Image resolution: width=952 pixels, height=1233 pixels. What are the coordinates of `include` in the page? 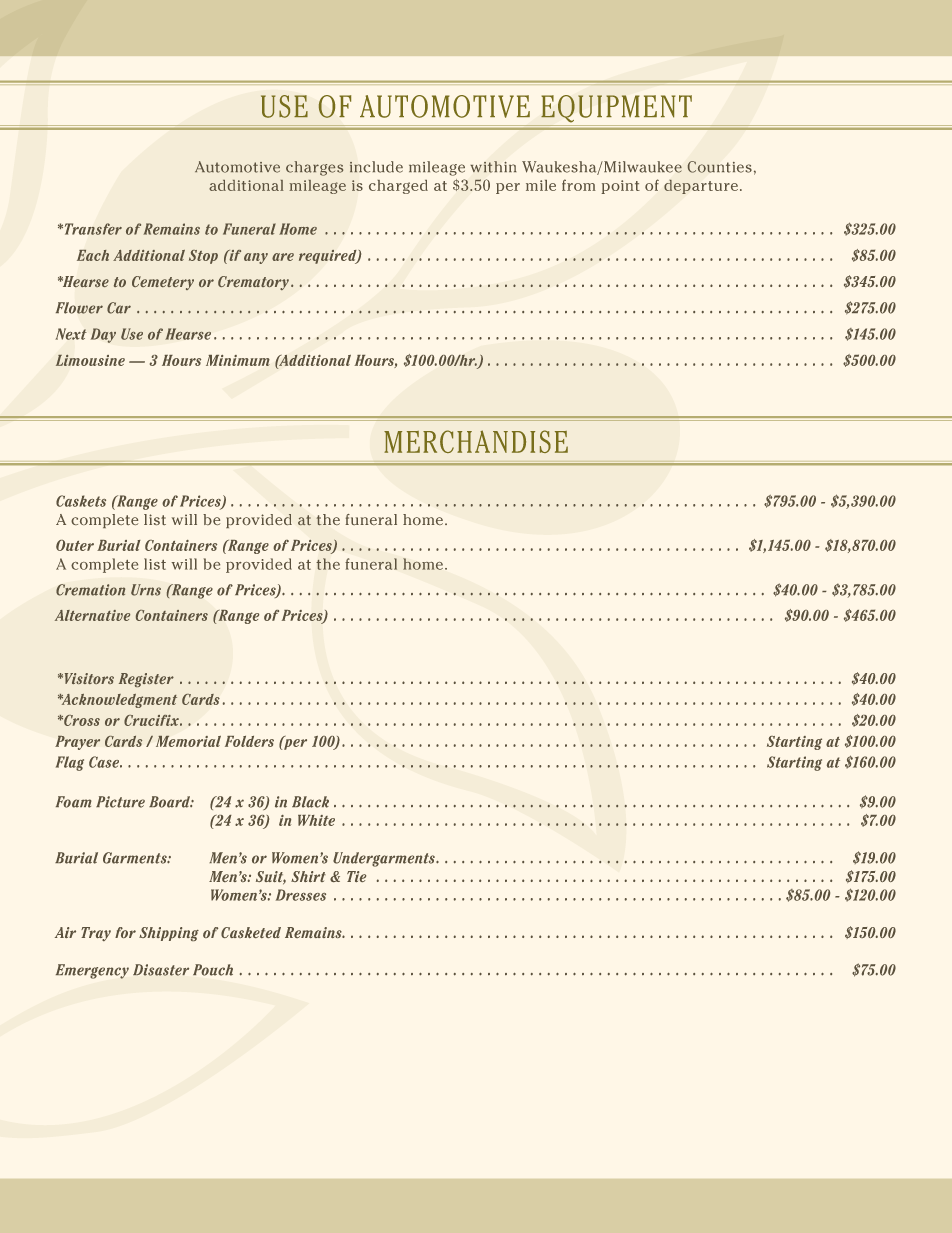 It's located at (376, 167).
